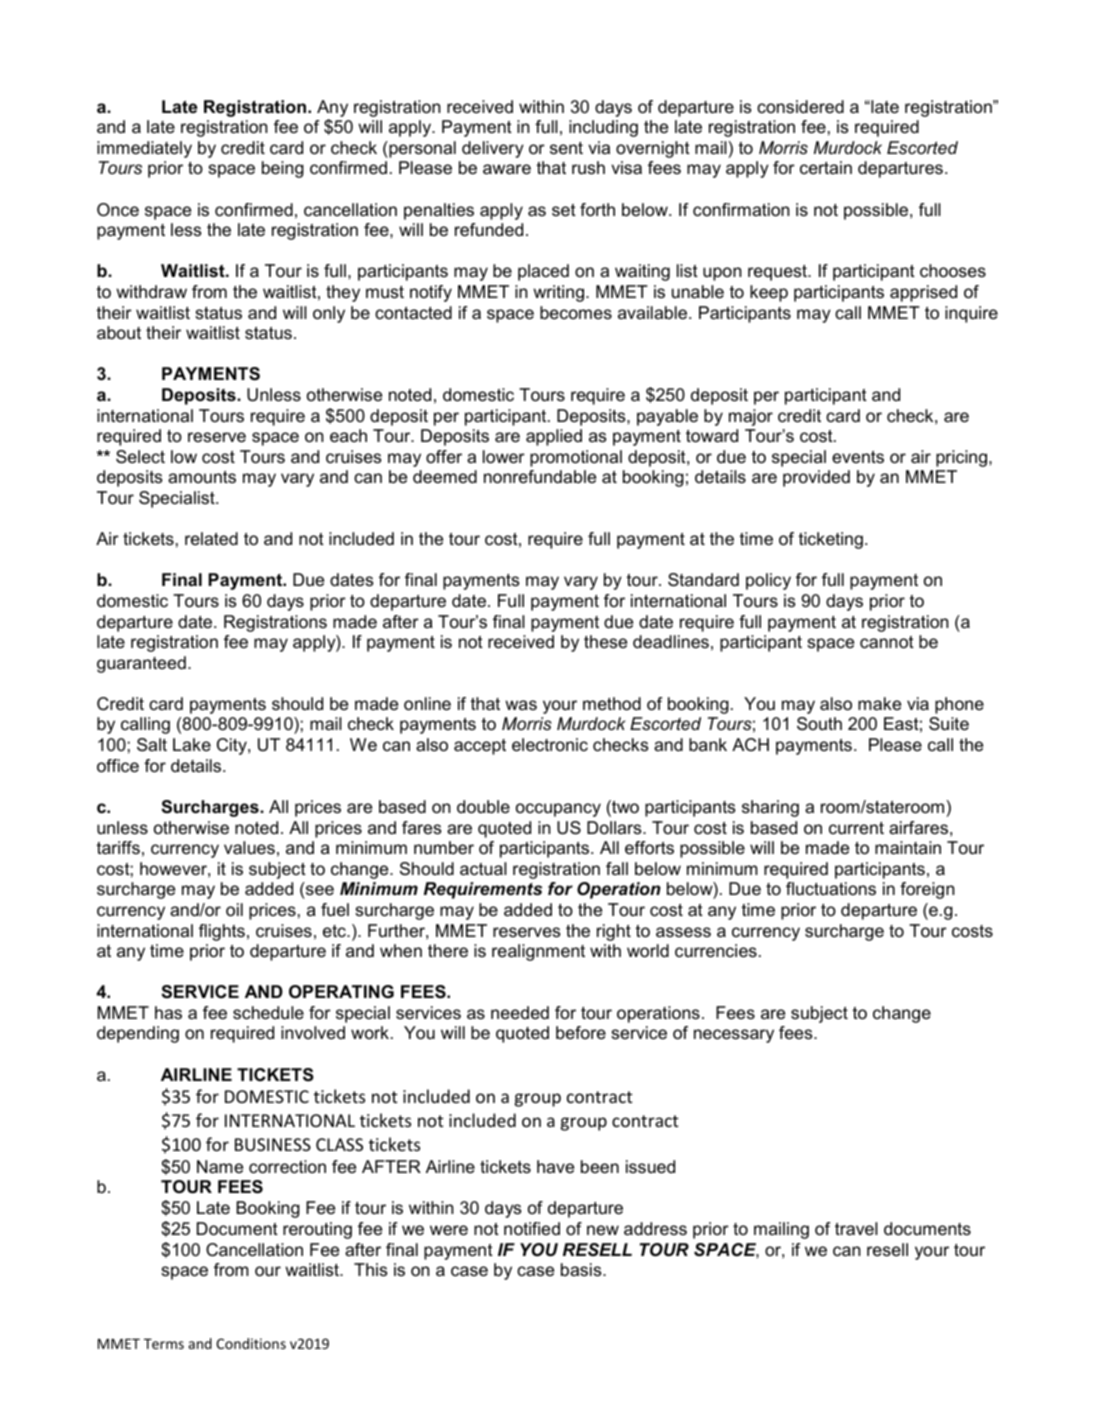 This screenshot has height=1418, width=1096. Describe the element at coordinates (192, 744) in the screenshot. I see `Lake` at that location.
